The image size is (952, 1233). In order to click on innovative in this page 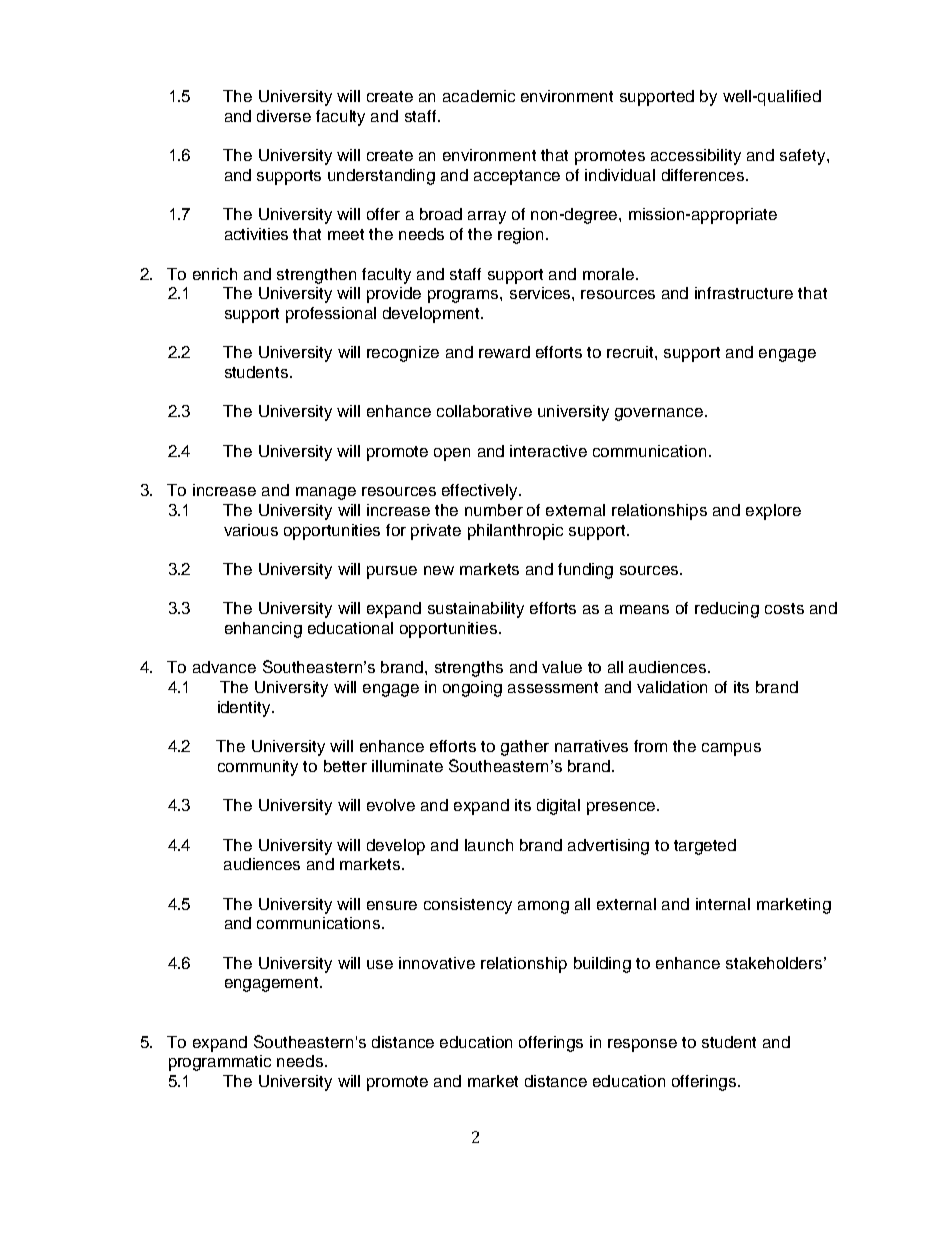, I will do `click(437, 963)`.
